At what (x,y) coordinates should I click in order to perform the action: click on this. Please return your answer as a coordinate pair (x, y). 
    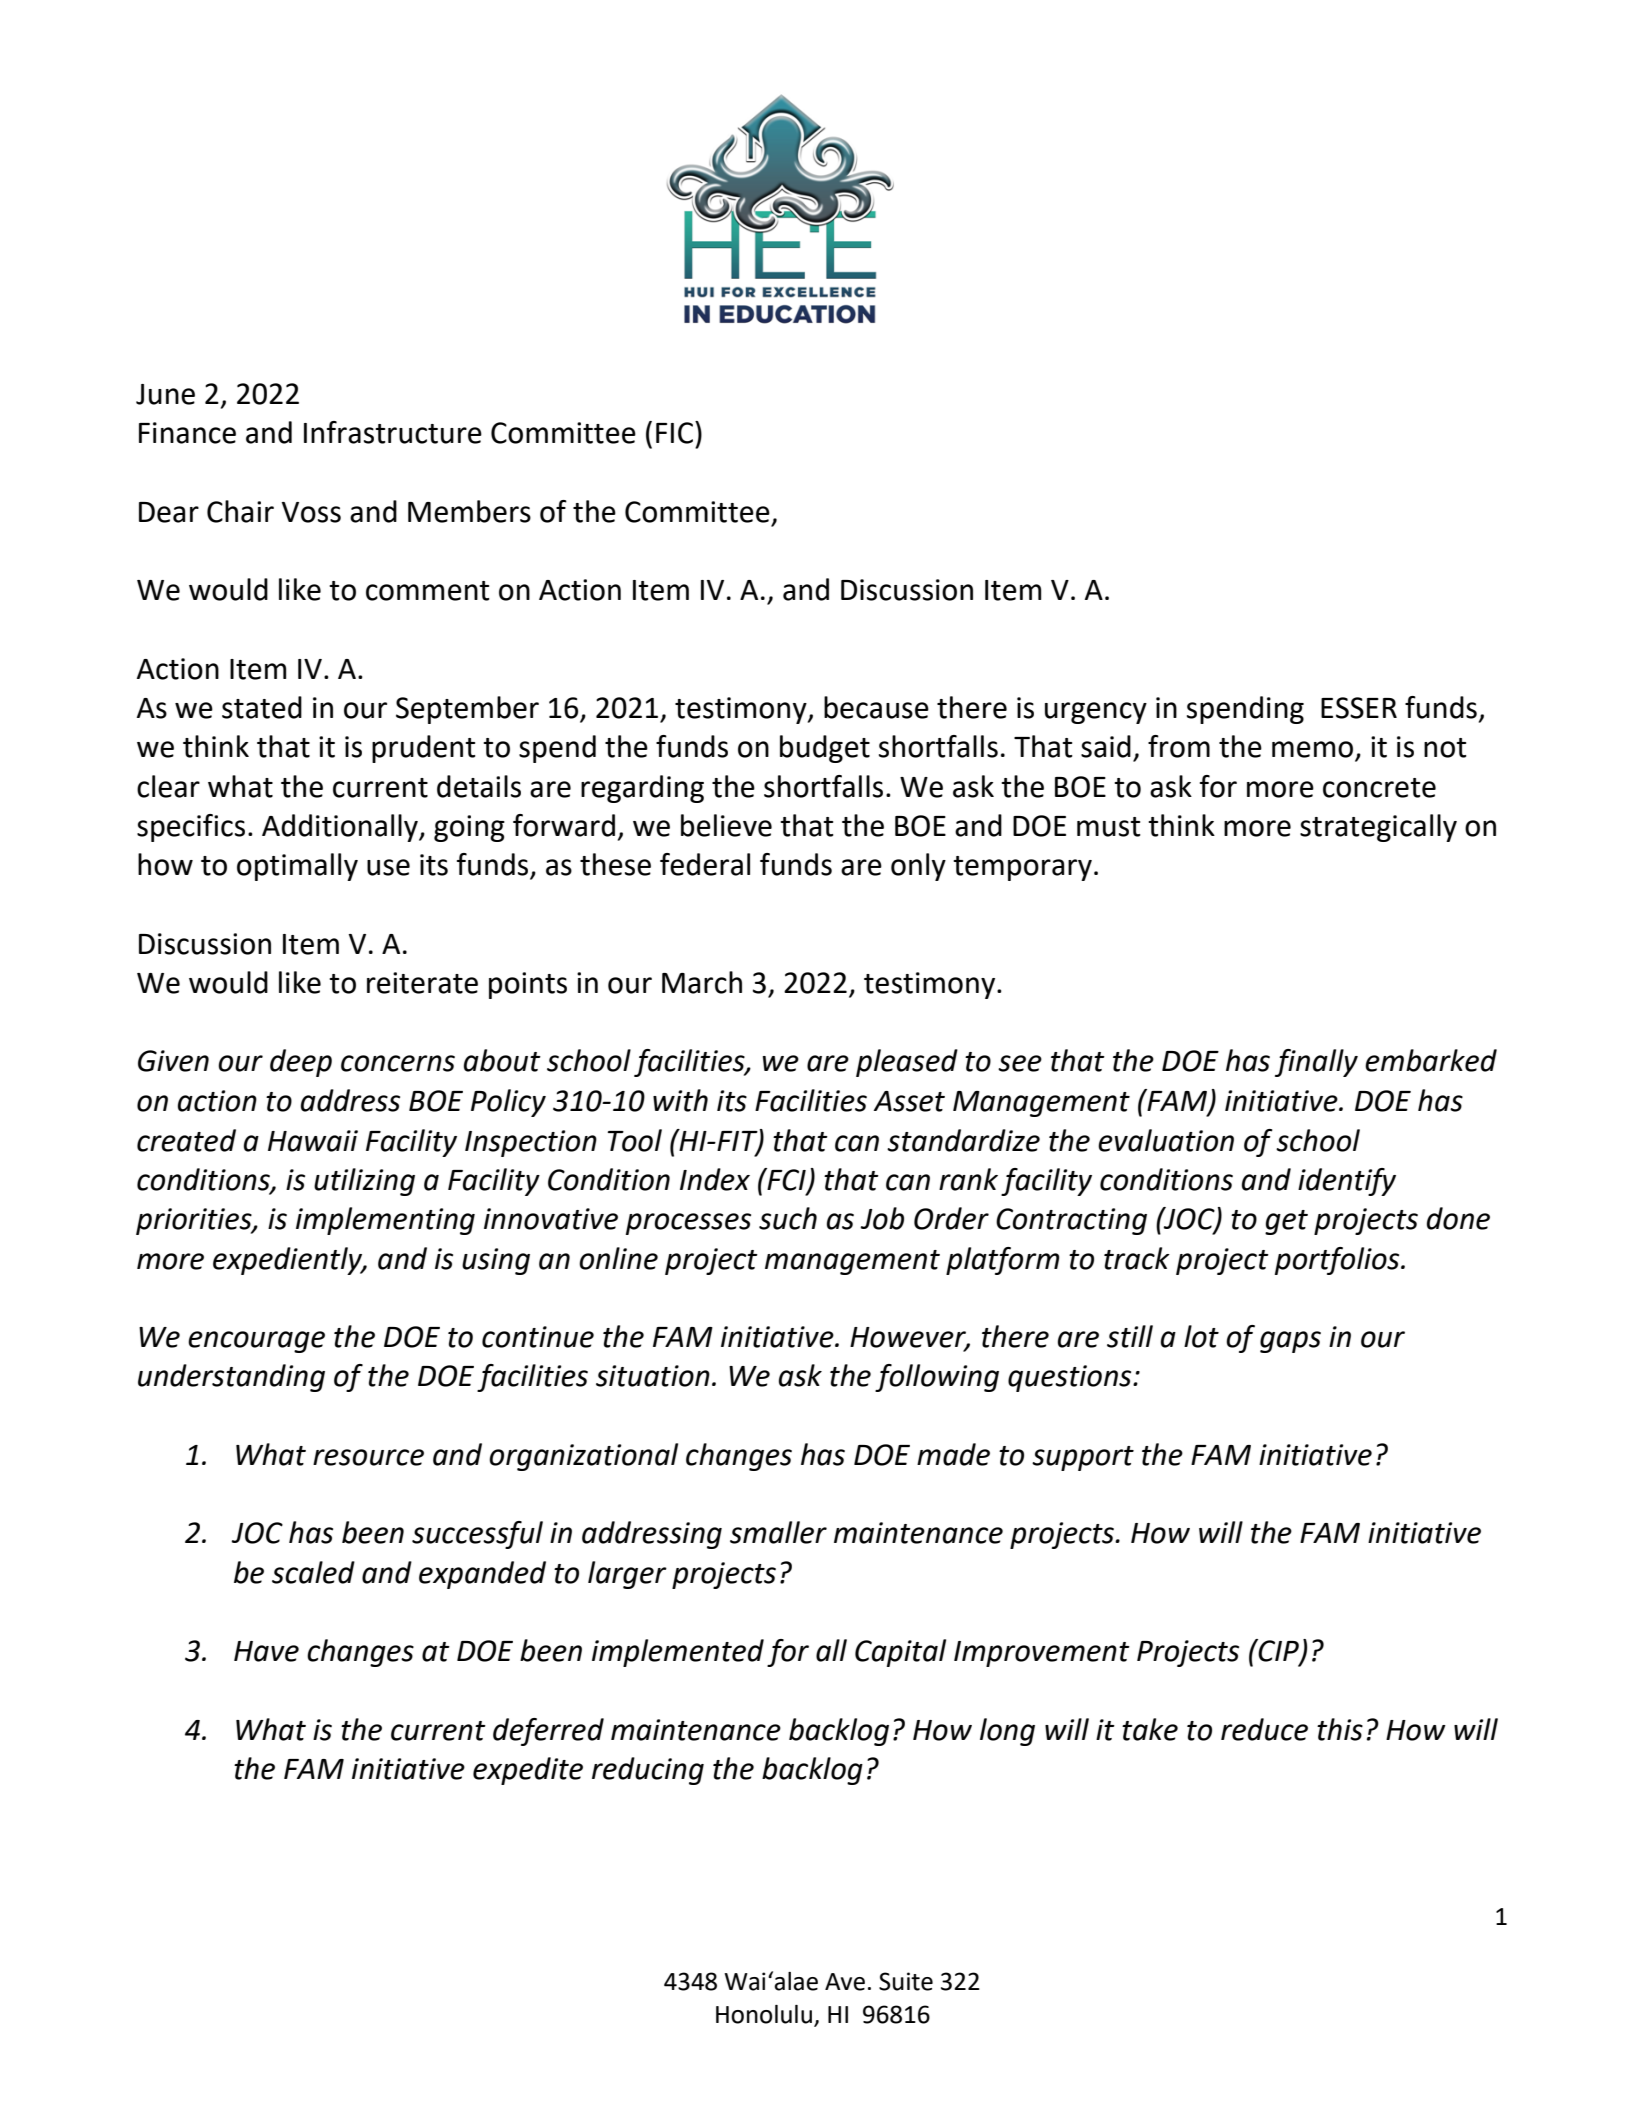
    Looking at the image, I should click on (1340, 1729).
